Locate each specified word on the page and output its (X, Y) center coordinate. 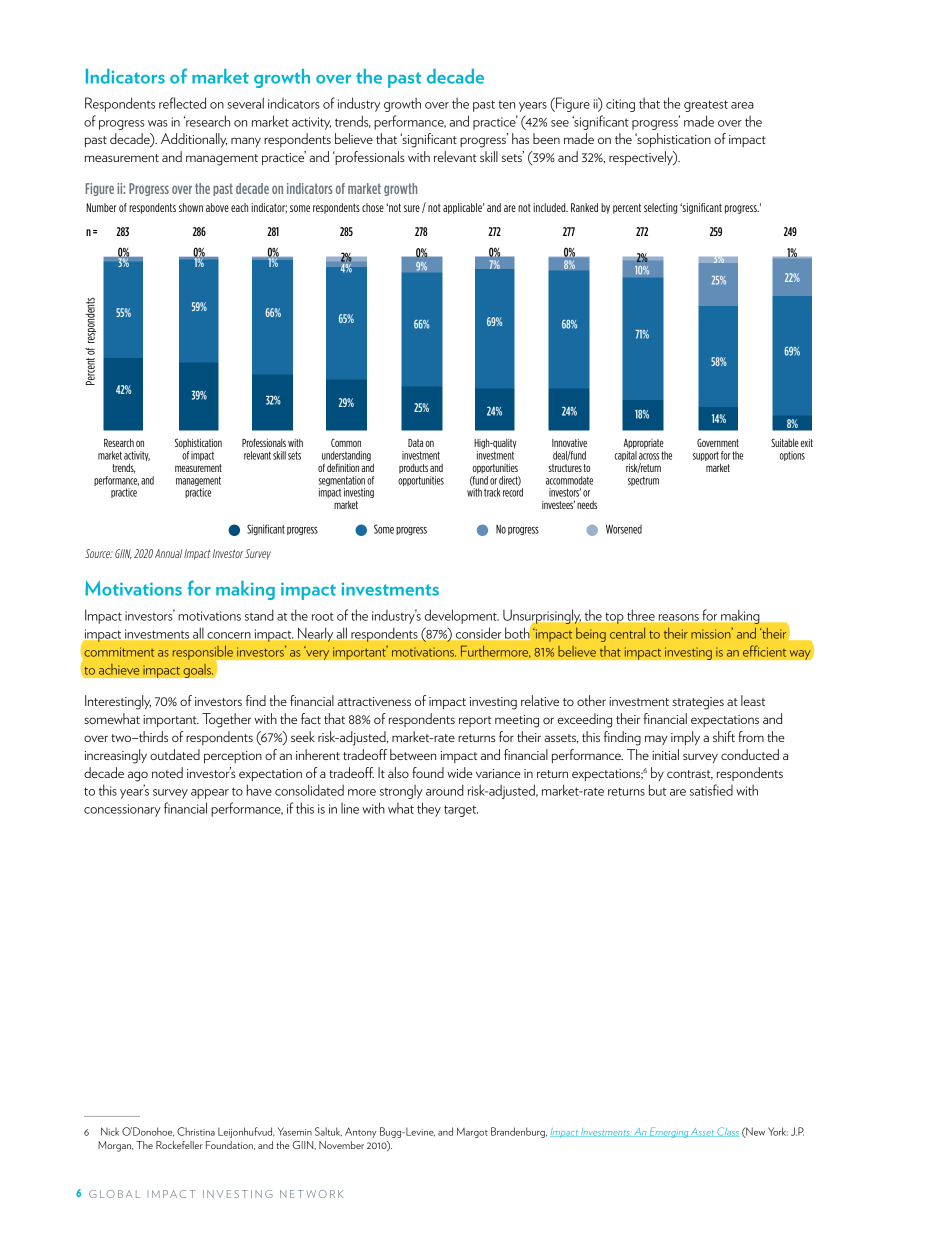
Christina (196, 1131)
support (706, 456)
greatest (706, 106)
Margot (472, 1132)
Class (727, 1132)
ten (507, 105)
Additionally (194, 140)
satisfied (711, 790)
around (445, 790)
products (413, 469)
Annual (168, 553)
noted (167, 772)
